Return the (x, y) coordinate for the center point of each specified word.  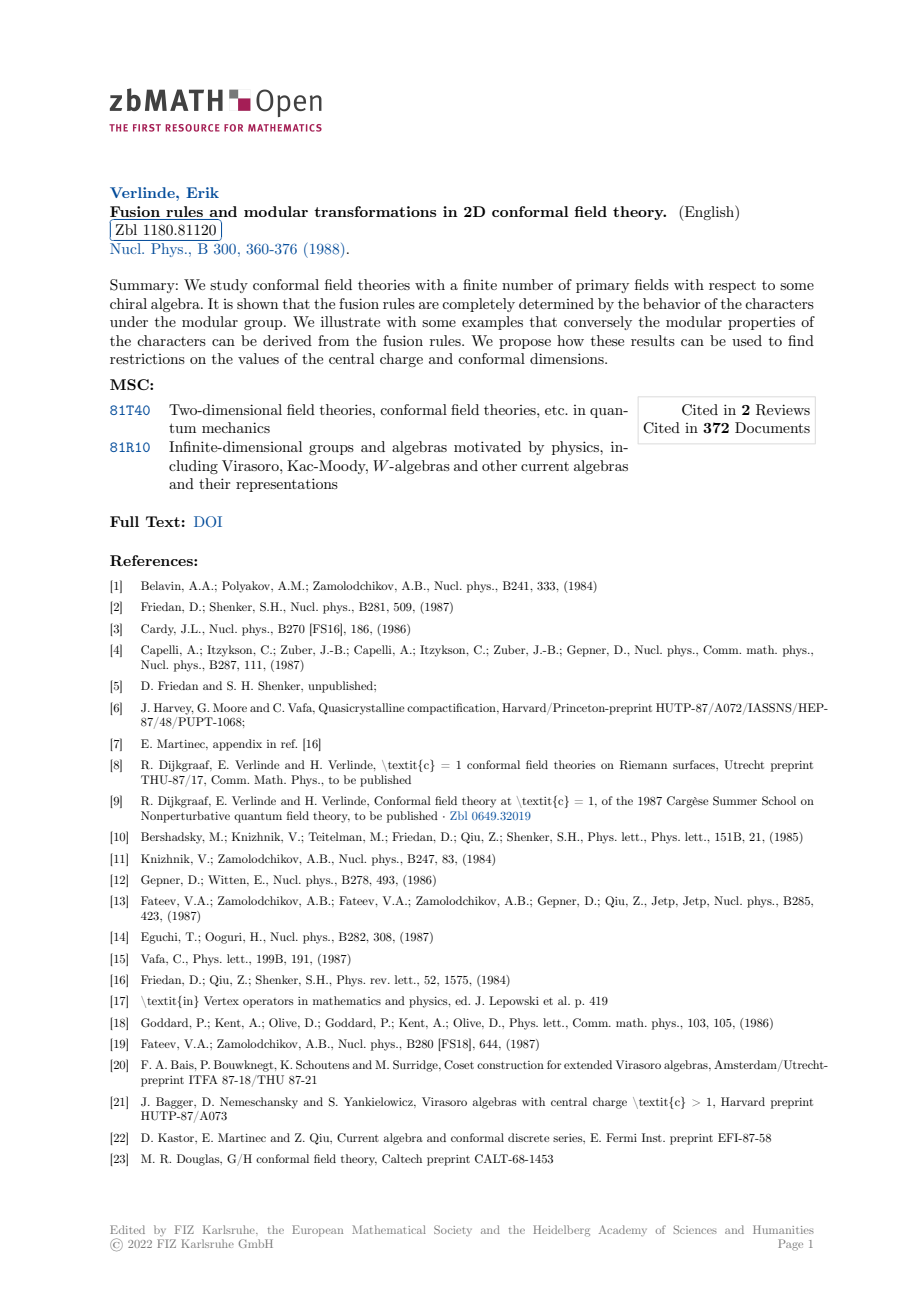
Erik (202, 192)
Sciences (695, 1229)
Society (453, 1230)
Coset (459, 1064)
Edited (127, 1229)
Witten (228, 880)
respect (732, 287)
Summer (735, 801)
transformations (375, 211)
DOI (208, 521)
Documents (772, 427)
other (499, 465)
